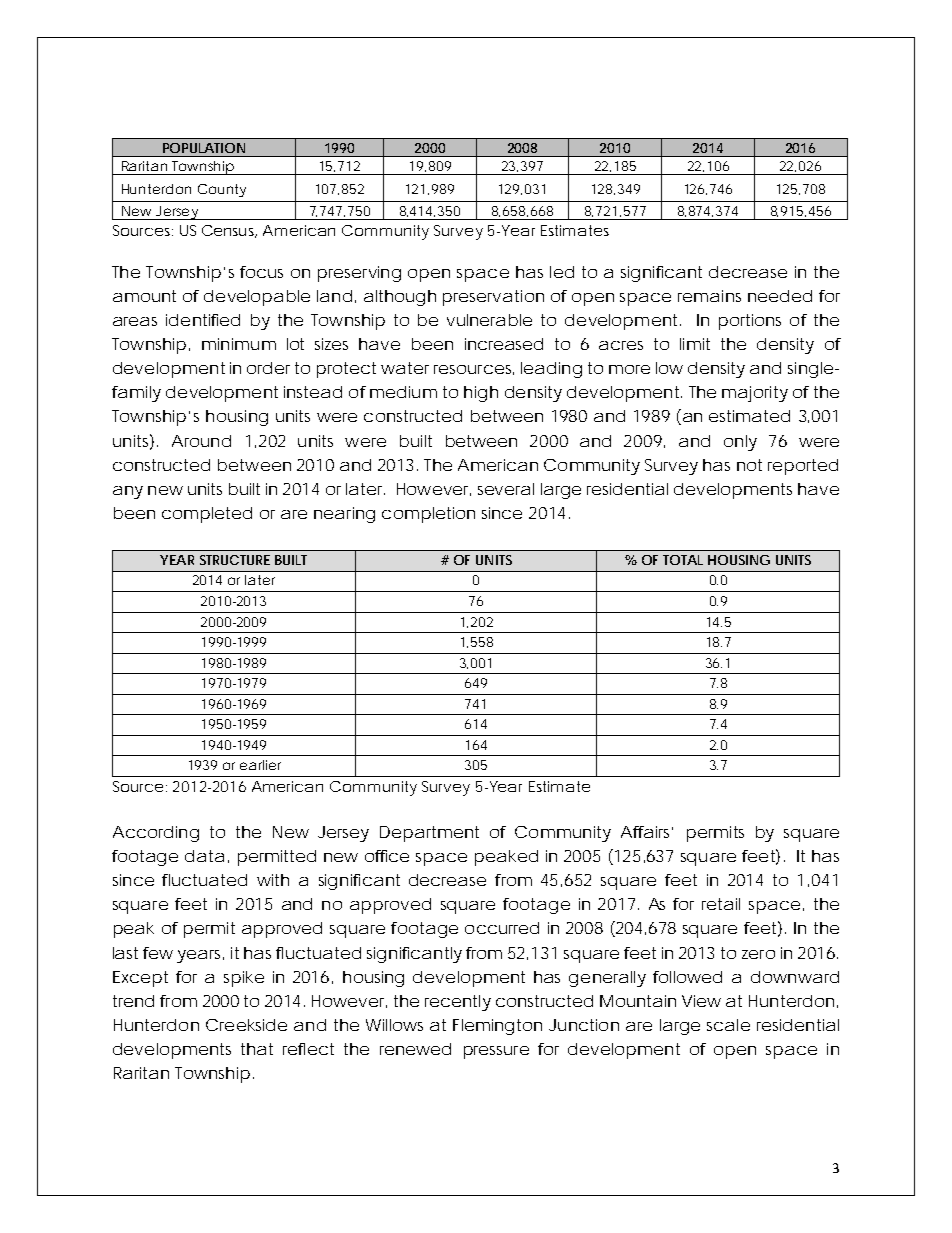  I want to click on preservation, so click(493, 298).
